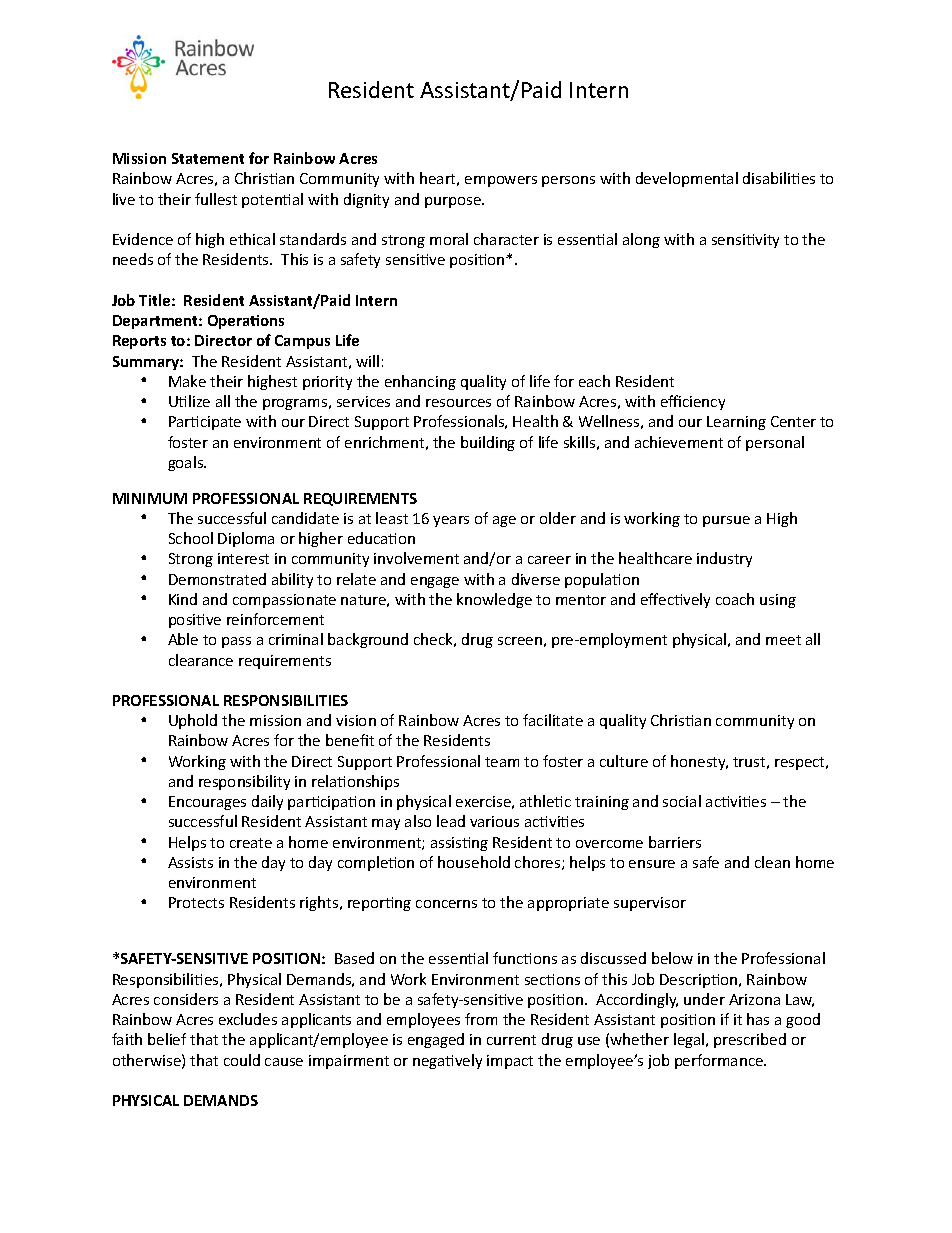 Image resolution: width=952 pixels, height=1233 pixels. I want to click on Learning, so click(736, 423).
